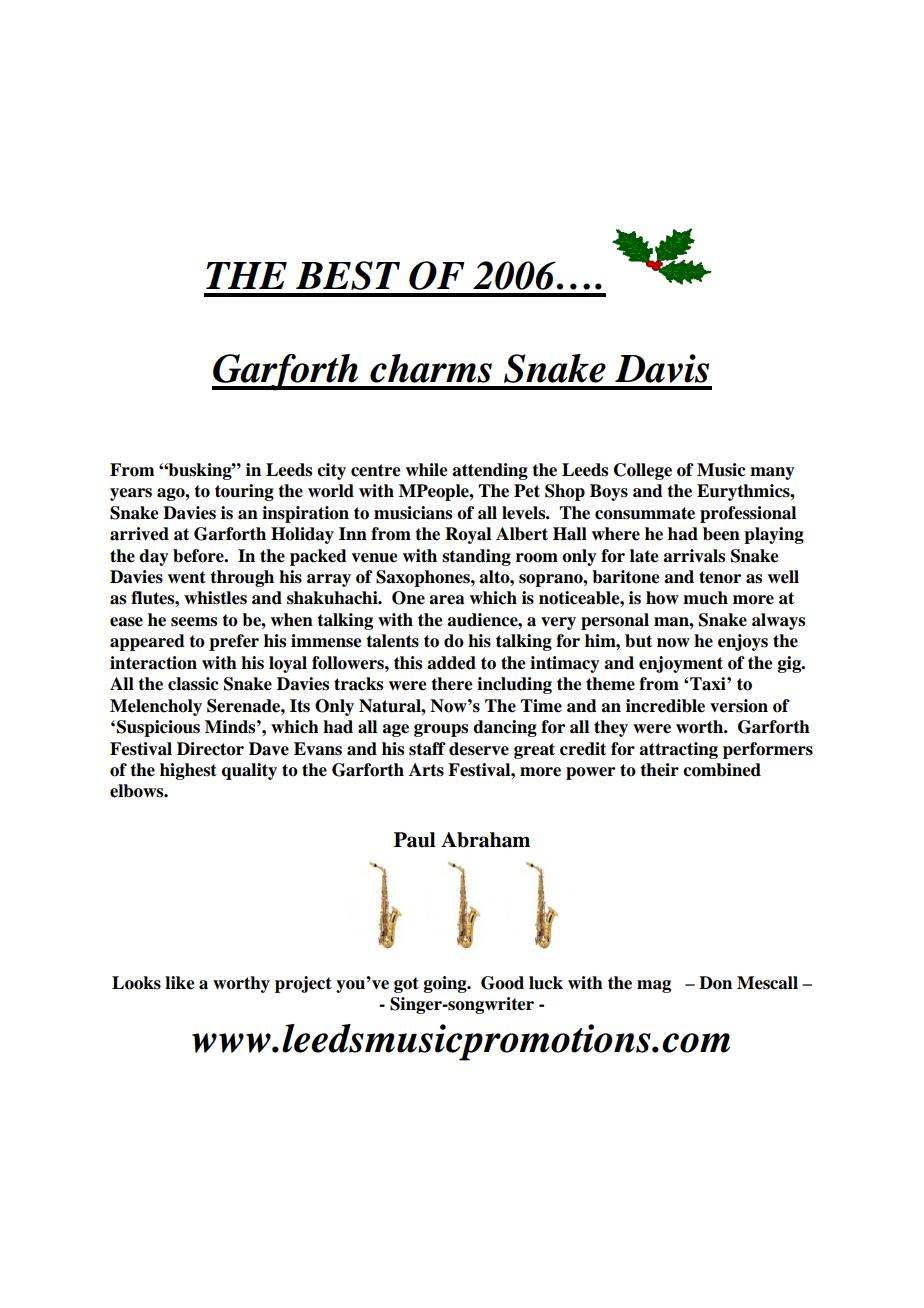 The image size is (924, 1308). What do you see at coordinates (662, 368) in the screenshot?
I see `Davis` at bounding box center [662, 368].
